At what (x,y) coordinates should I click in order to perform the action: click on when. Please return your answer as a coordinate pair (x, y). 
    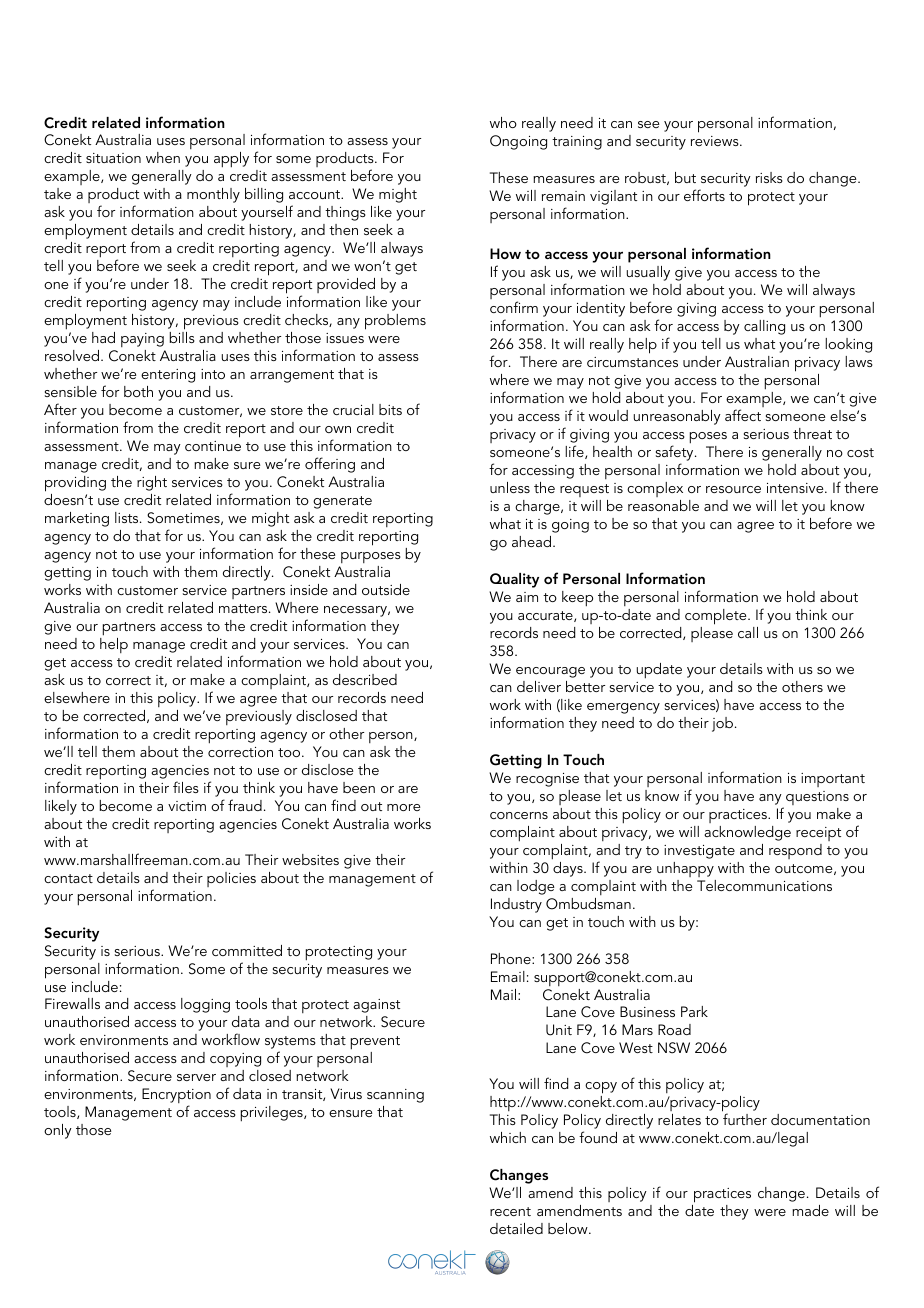
    Looking at the image, I should click on (163, 157).
